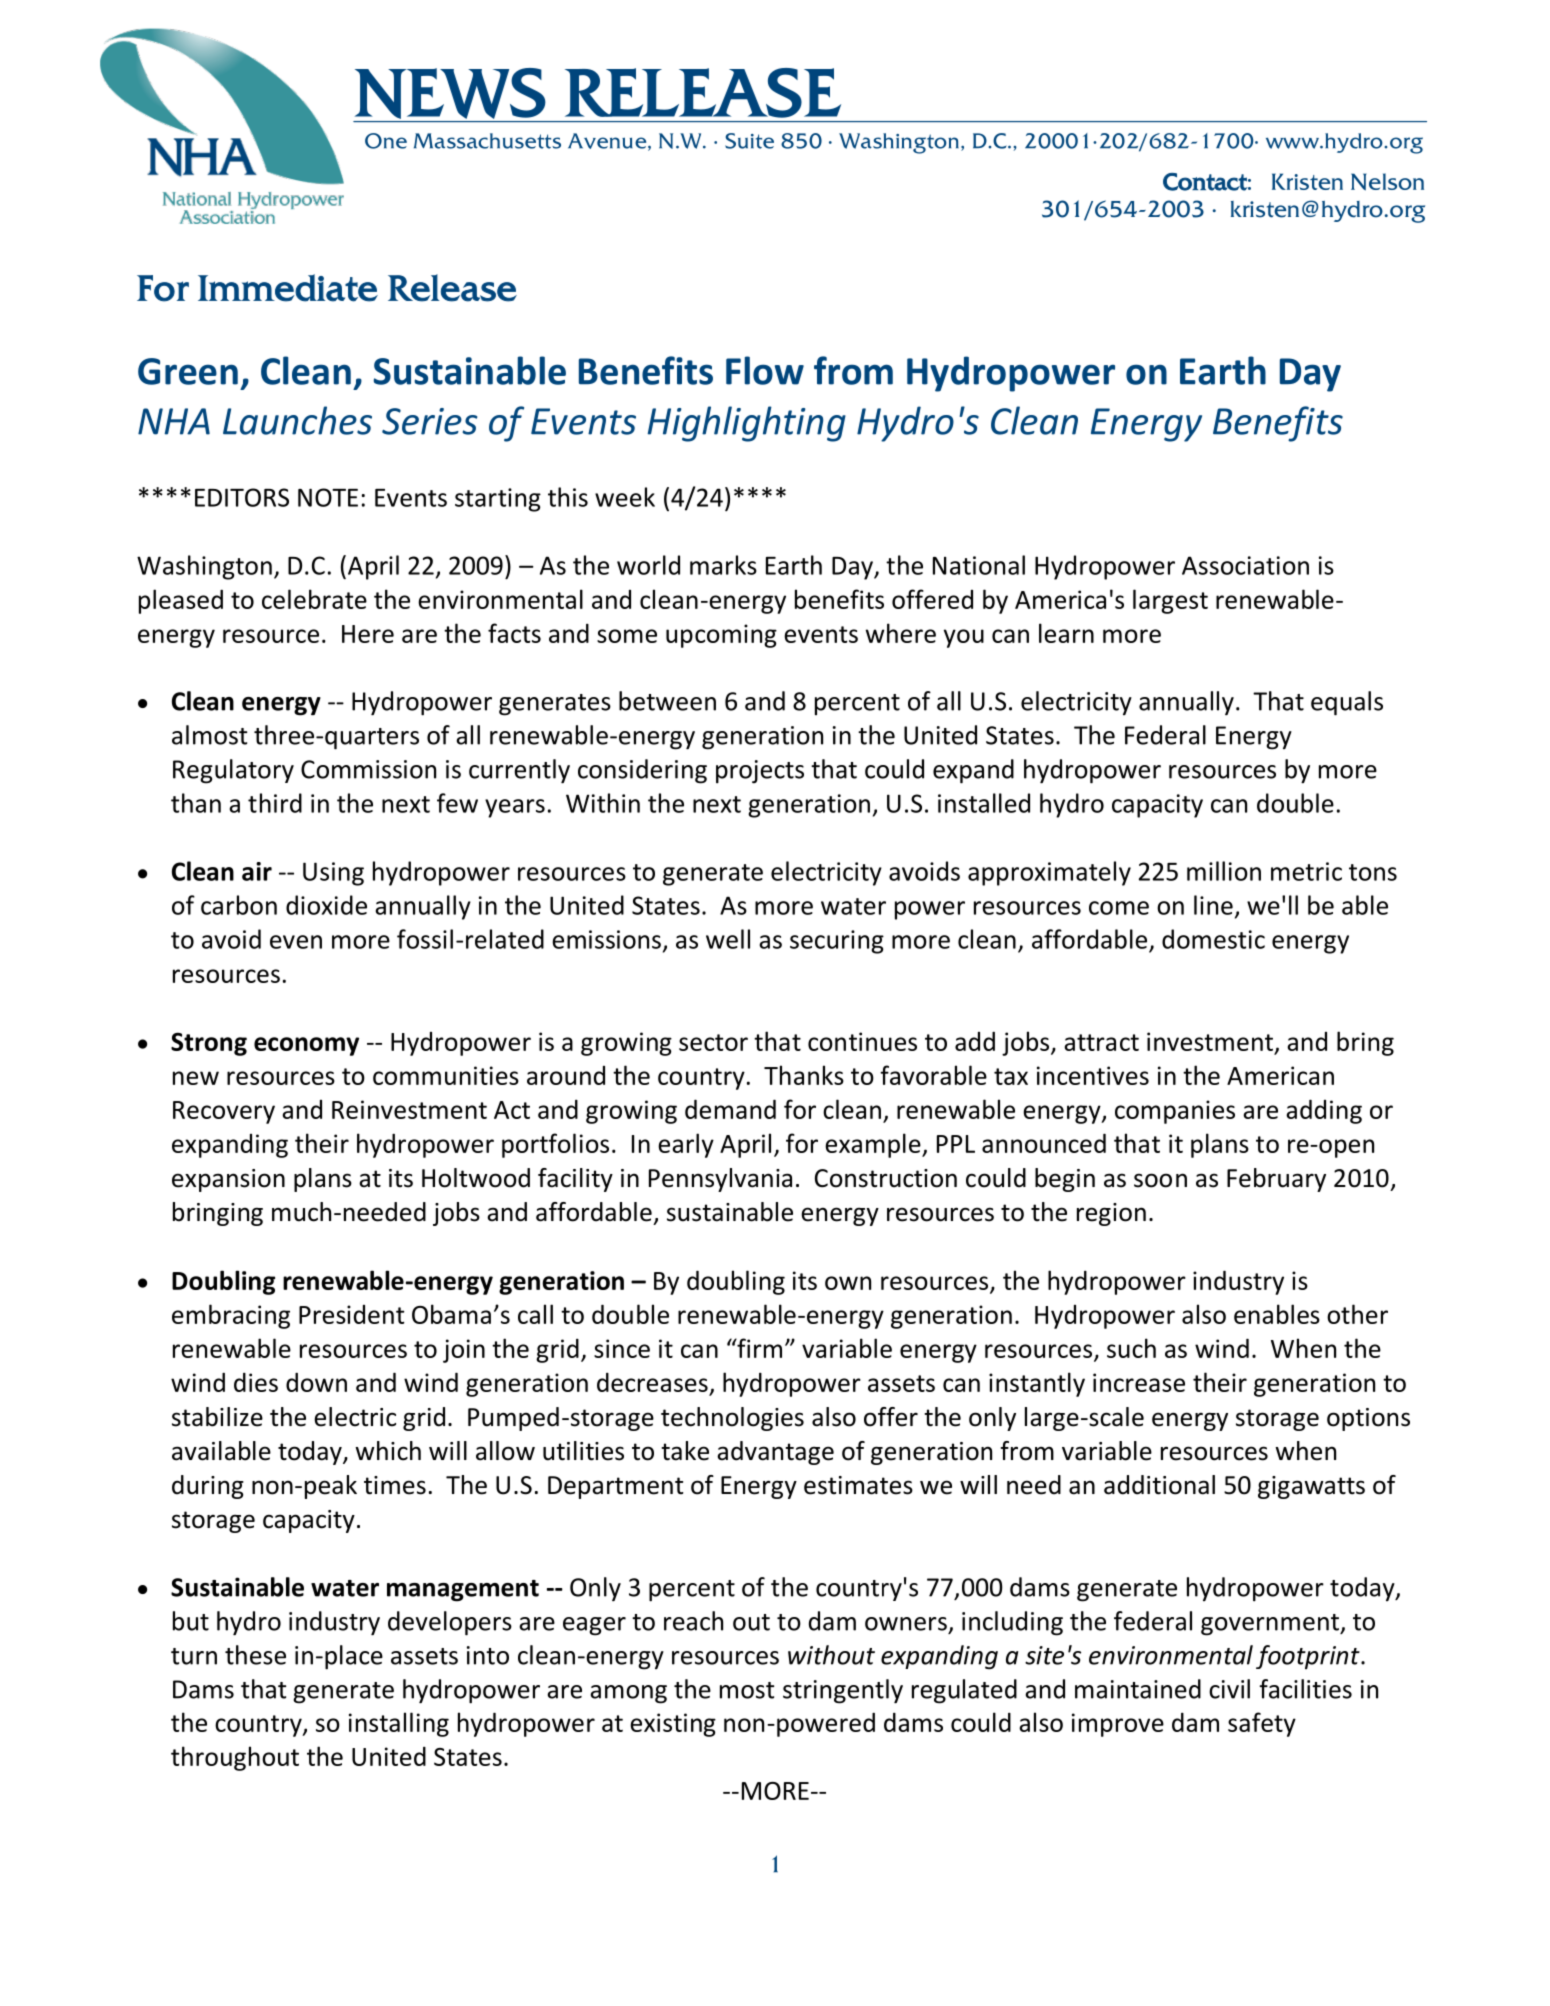  What do you see at coordinates (314, 599) in the image?
I see `celebrate` at bounding box center [314, 599].
